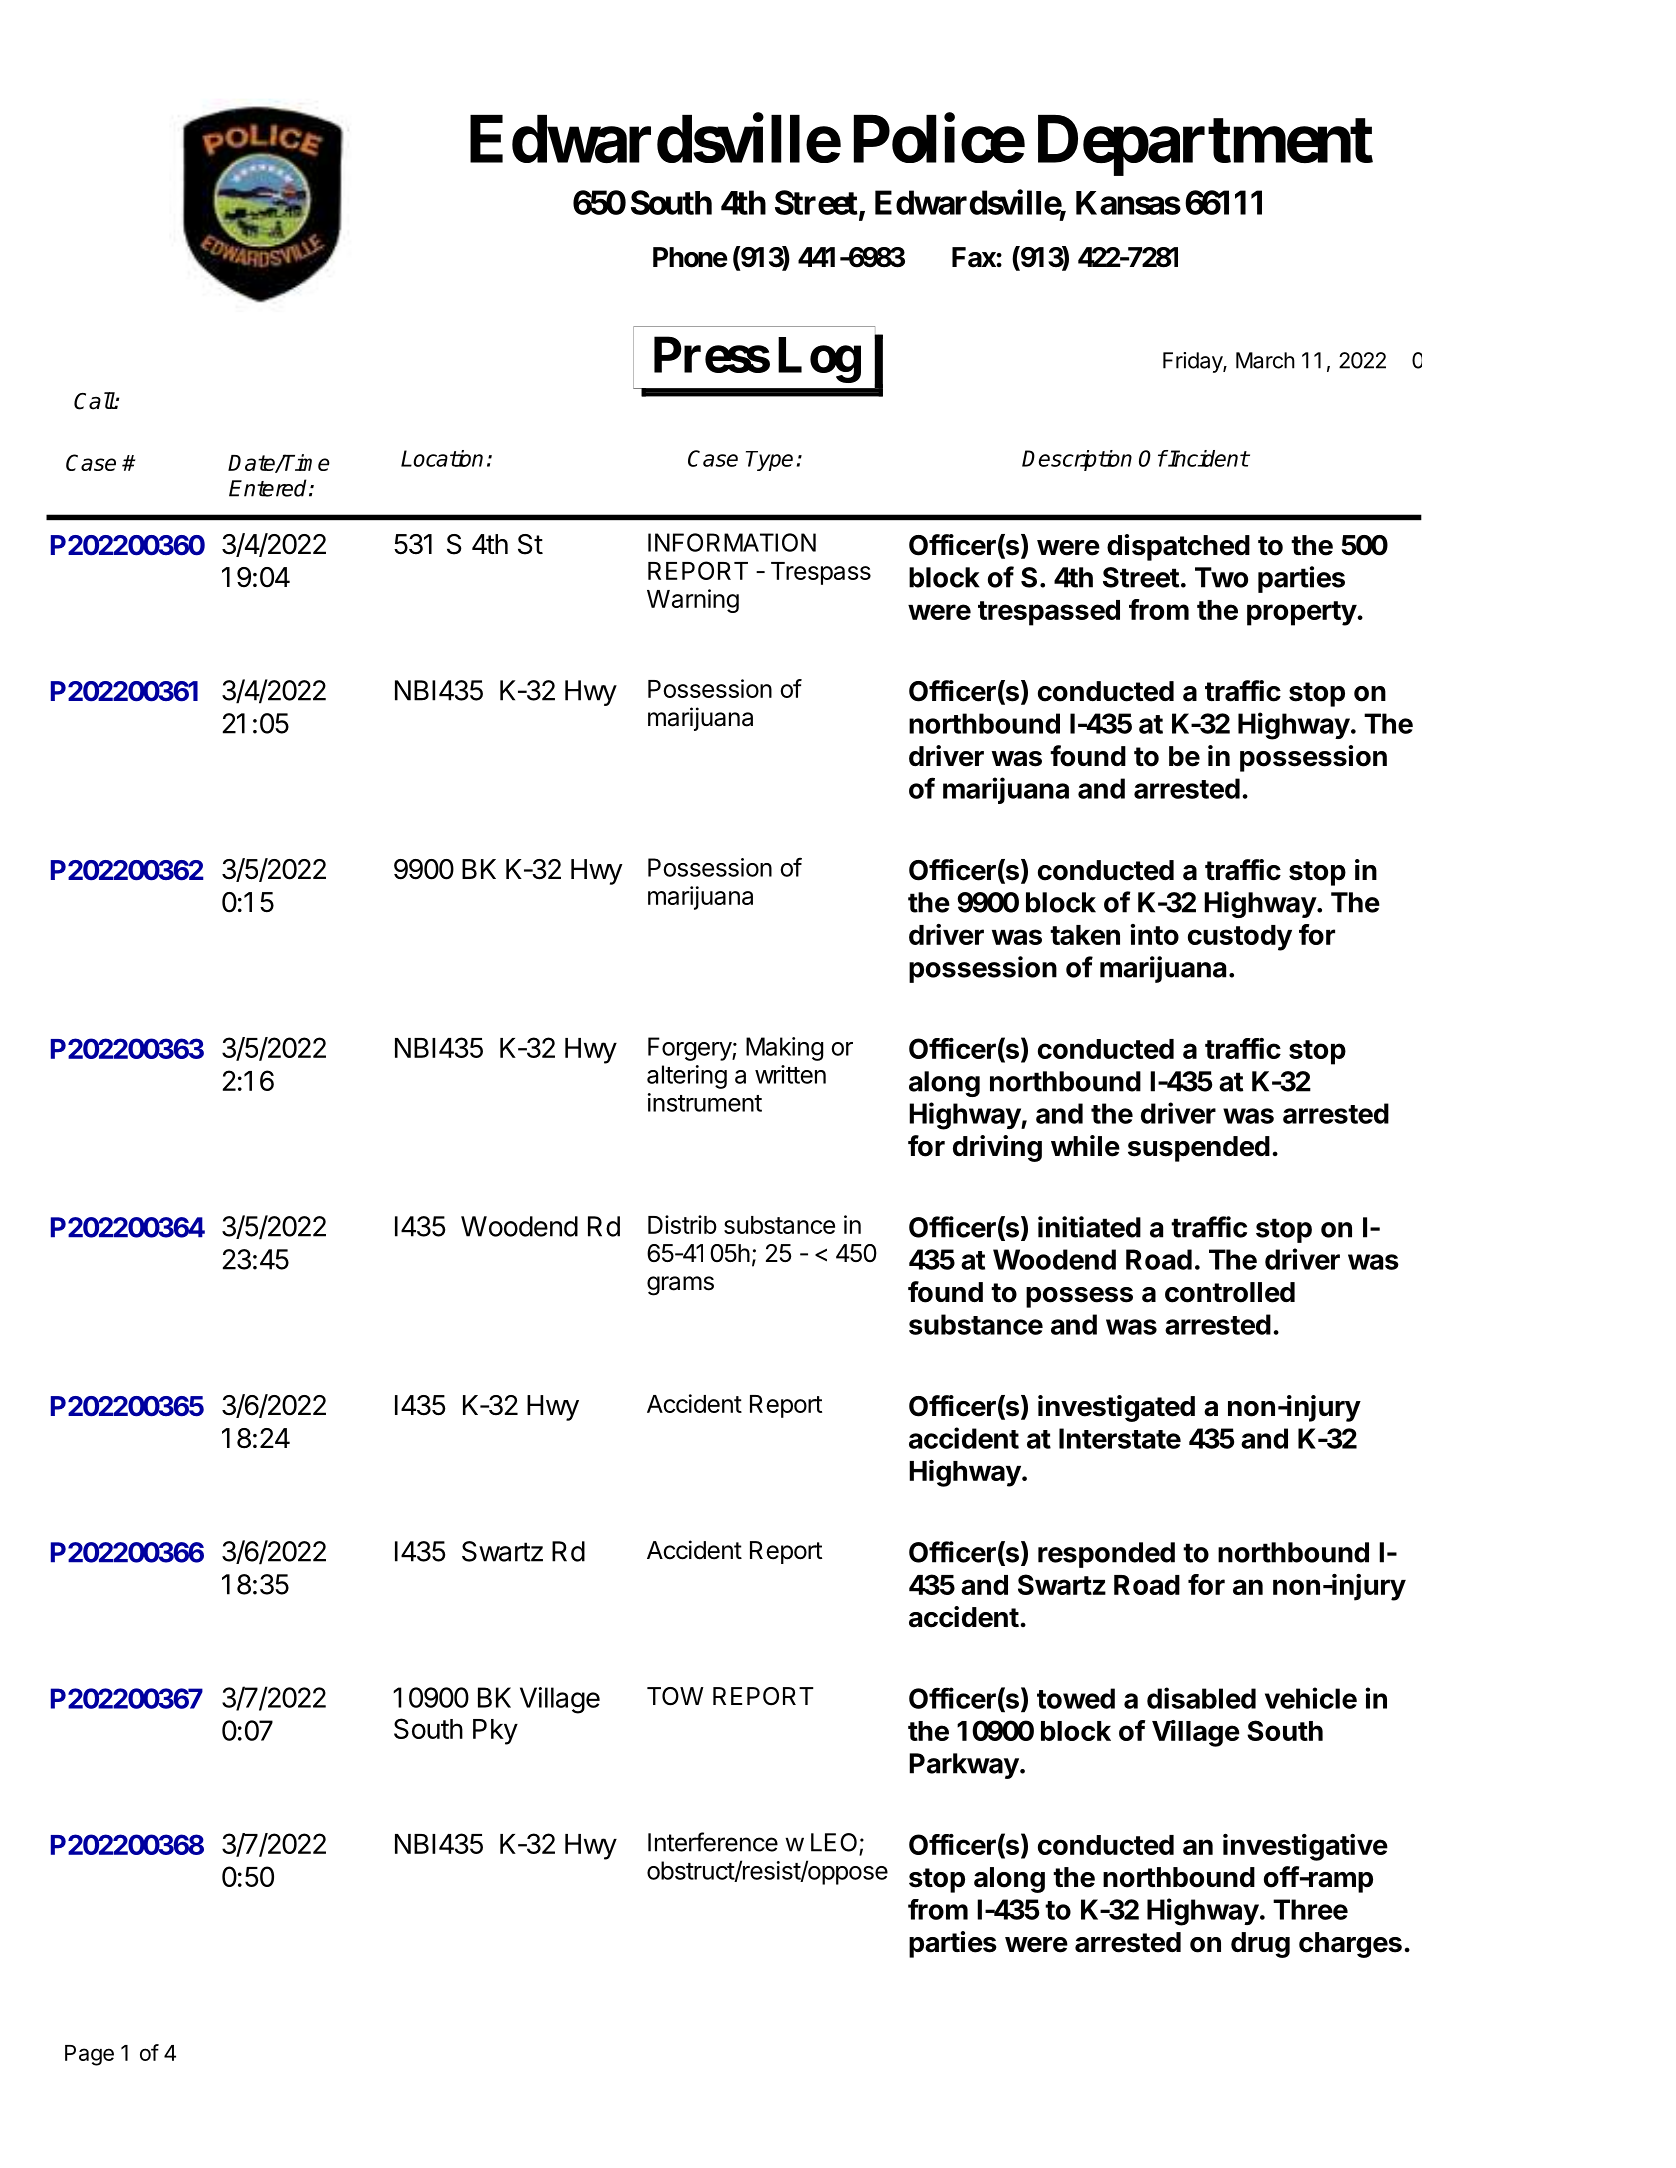  What do you see at coordinates (89, 2055) in the screenshot?
I see `Page` at bounding box center [89, 2055].
